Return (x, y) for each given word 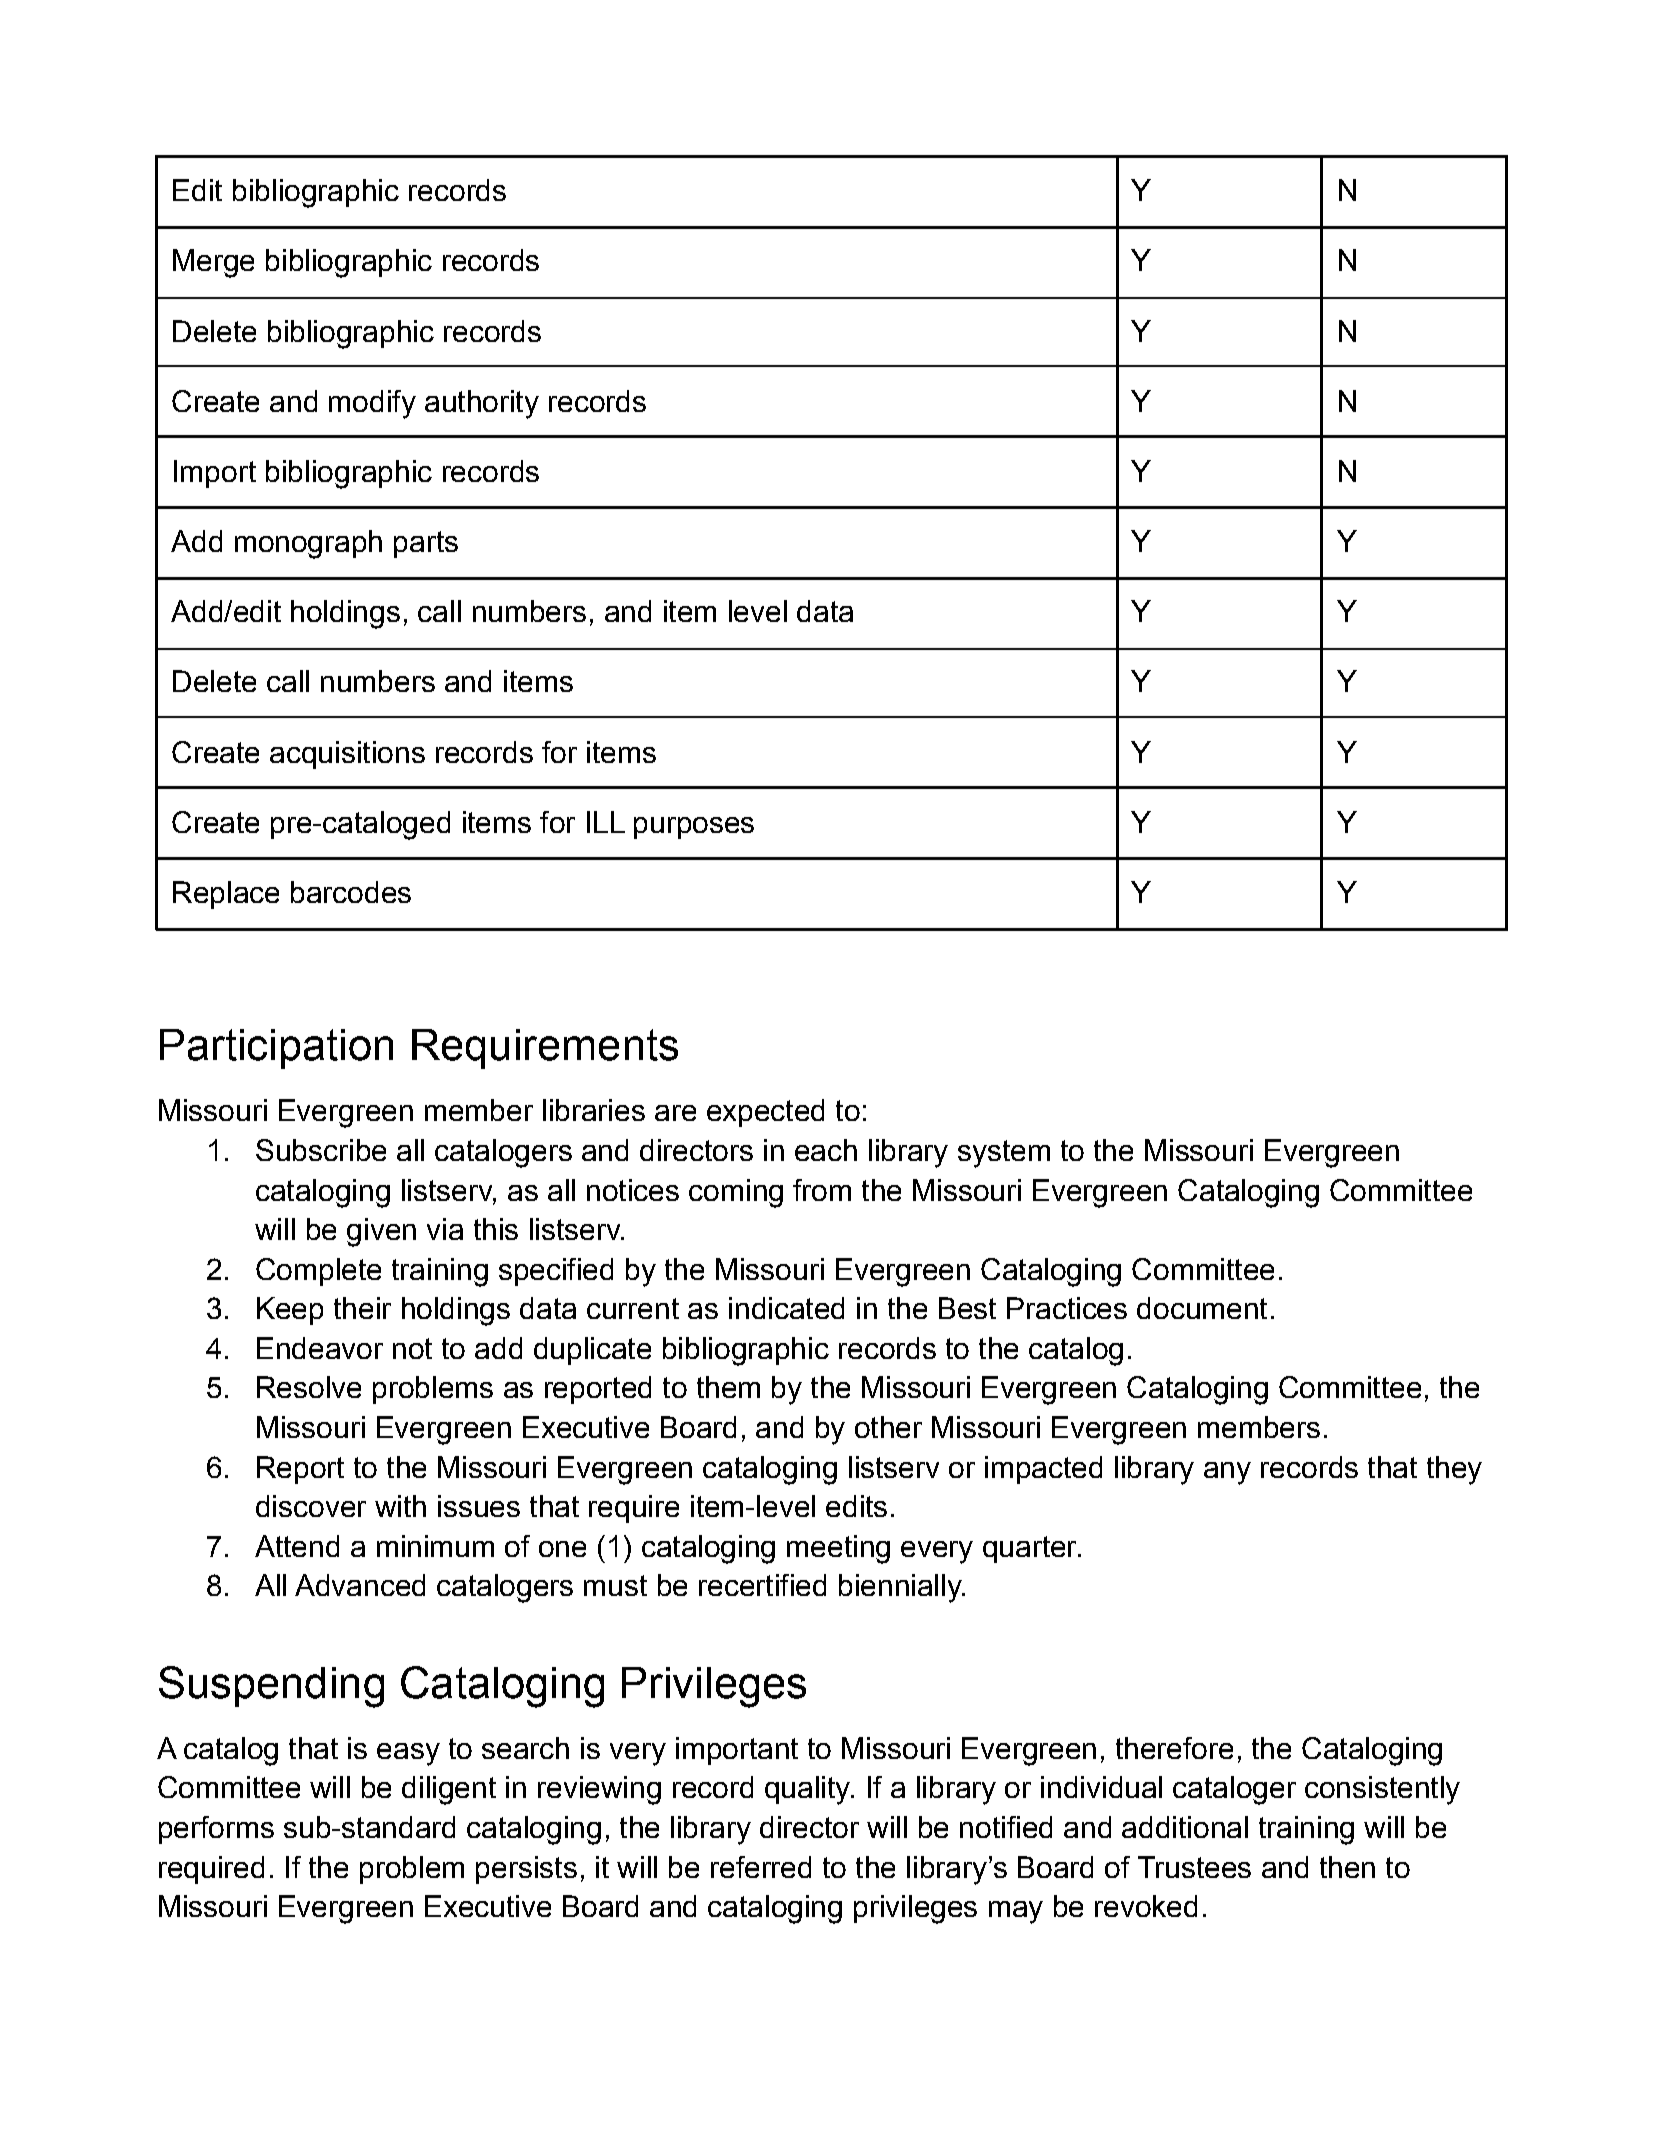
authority (482, 404)
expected (765, 1113)
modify (372, 404)
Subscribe (321, 1150)
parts (426, 544)
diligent (449, 1790)
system (1004, 1154)
